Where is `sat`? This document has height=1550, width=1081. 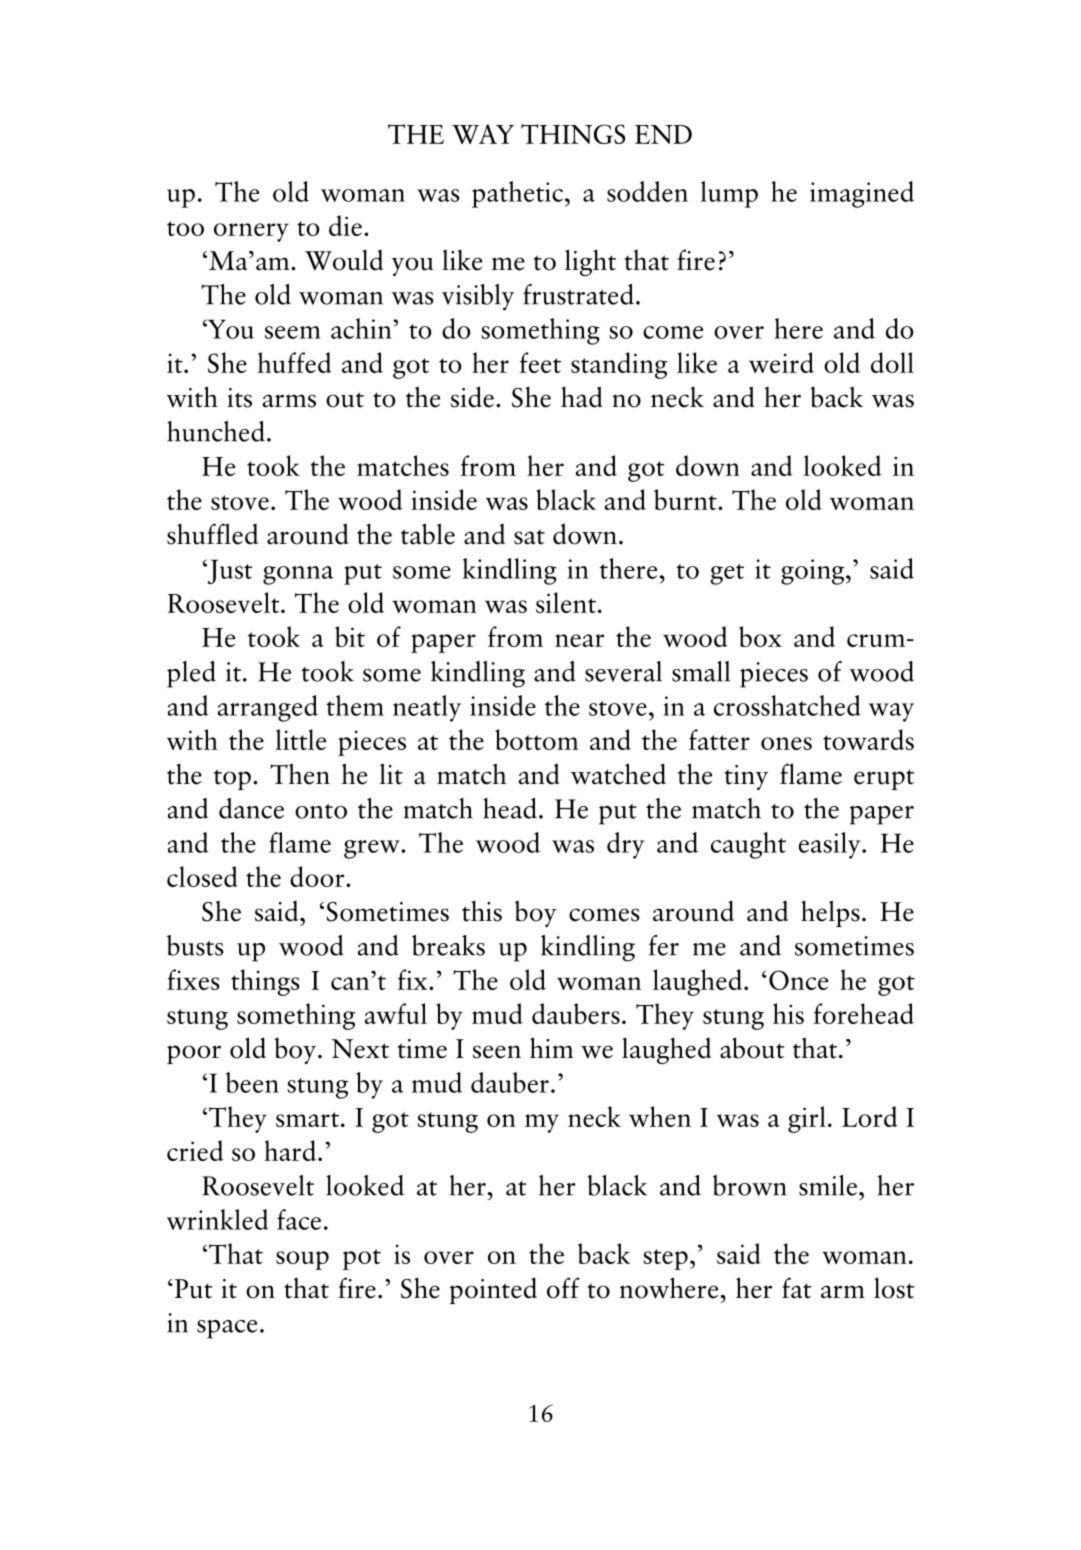
sat is located at coordinates (529, 537).
